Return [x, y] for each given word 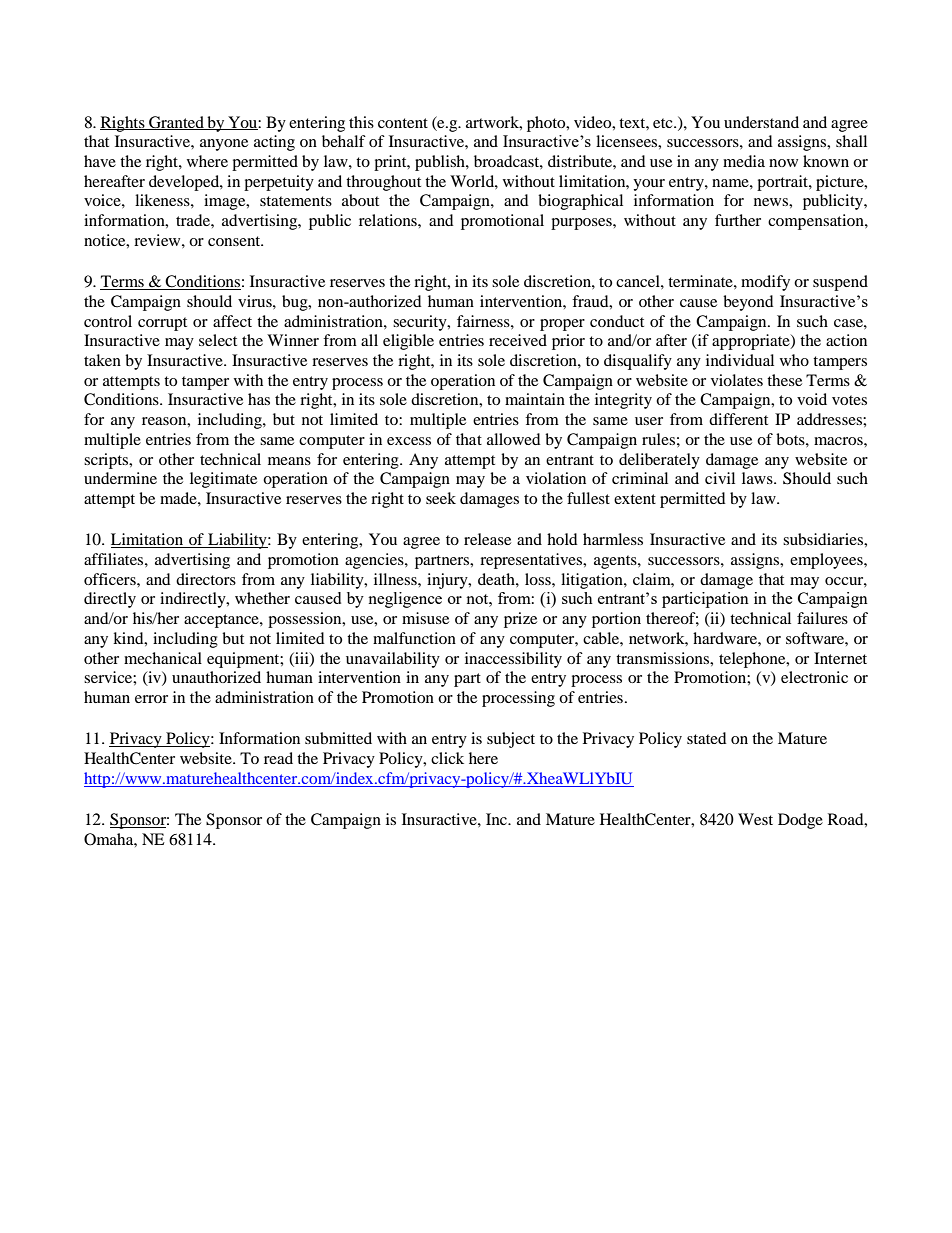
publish [441, 163]
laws [758, 478]
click [447, 758]
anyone [224, 145]
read [278, 758]
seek [441, 498]
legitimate [223, 480]
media [744, 161]
